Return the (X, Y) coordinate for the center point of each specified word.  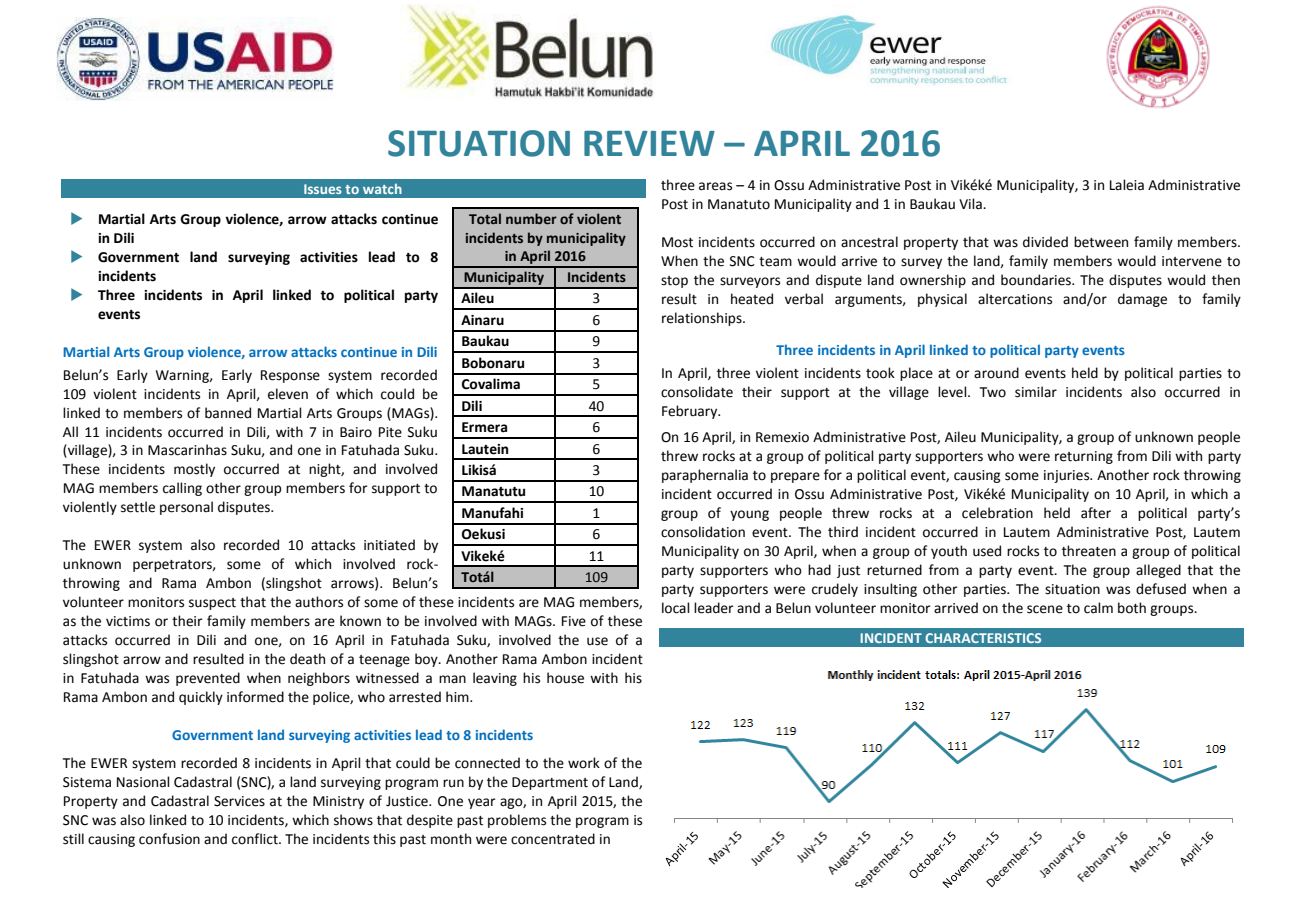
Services (239, 801)
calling (182, 489)
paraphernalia (705, 476)
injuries (1068, 476)
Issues (323, 189)
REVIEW (649, 143)
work (584, 763)
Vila (971, 204)
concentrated (553, 839)
